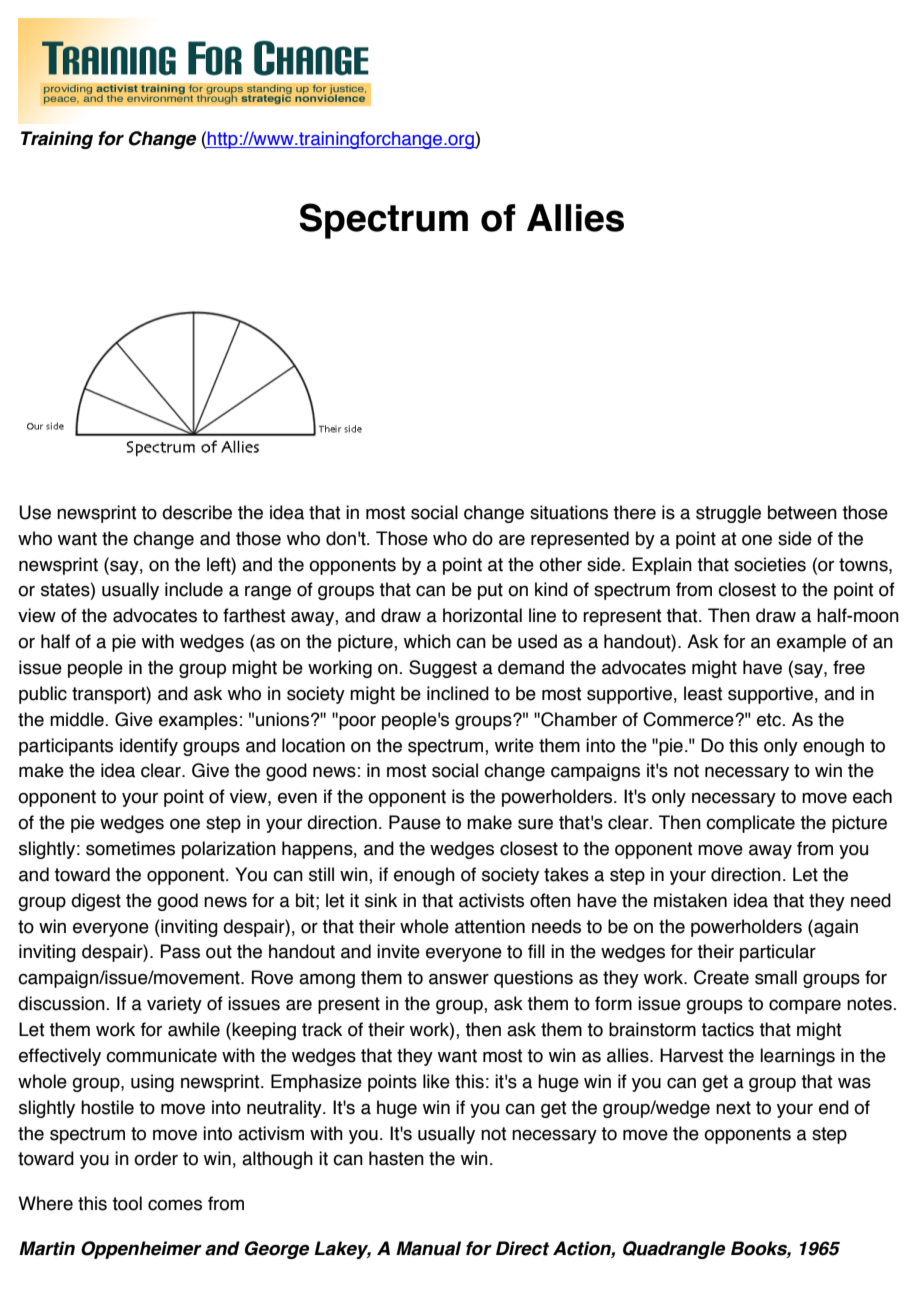 This document has height=1308, width=924. I want to click on digest, so click(96, 902).
